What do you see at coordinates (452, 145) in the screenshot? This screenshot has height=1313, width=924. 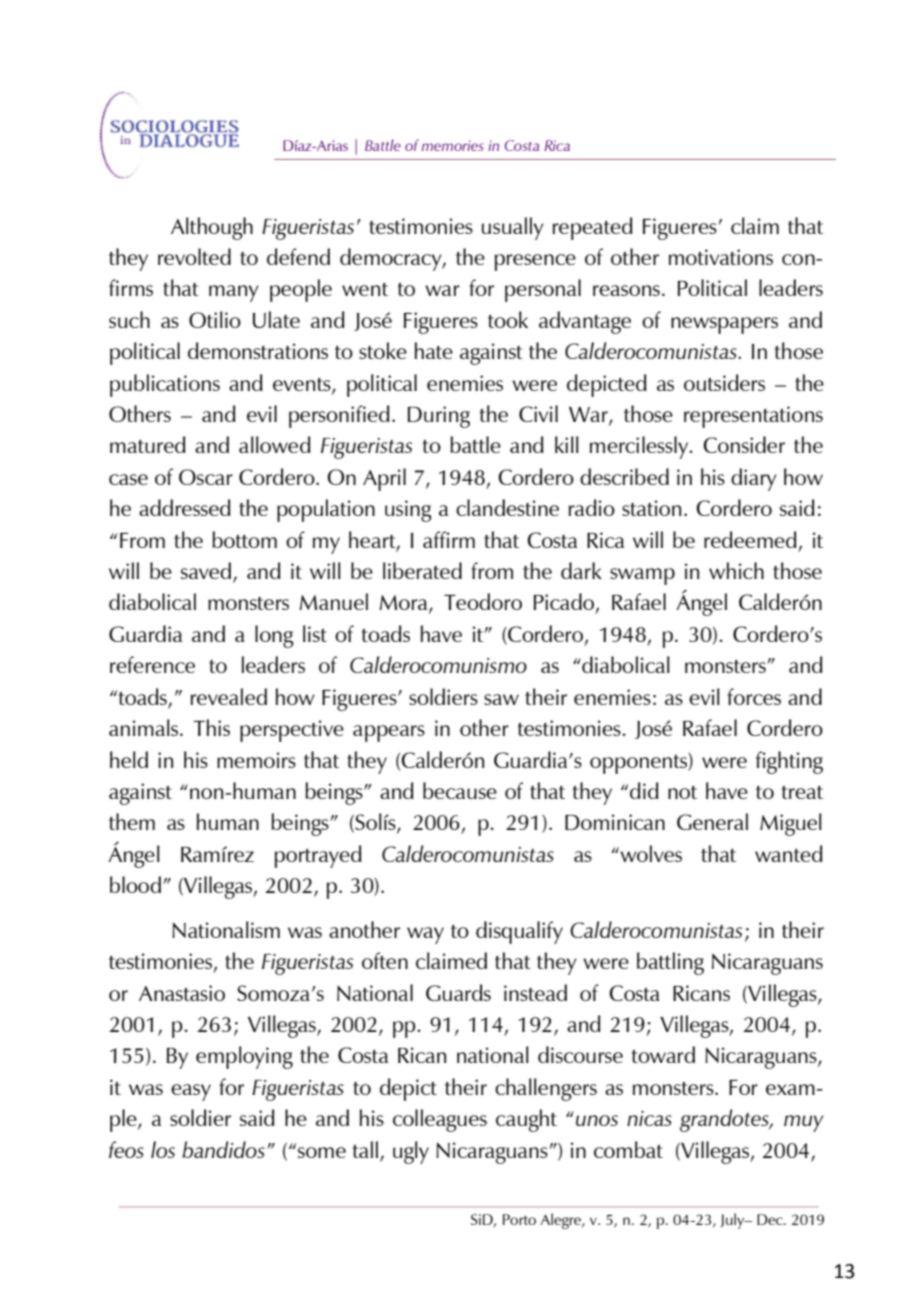 I see `memories` at bounding box center [452, 145].
